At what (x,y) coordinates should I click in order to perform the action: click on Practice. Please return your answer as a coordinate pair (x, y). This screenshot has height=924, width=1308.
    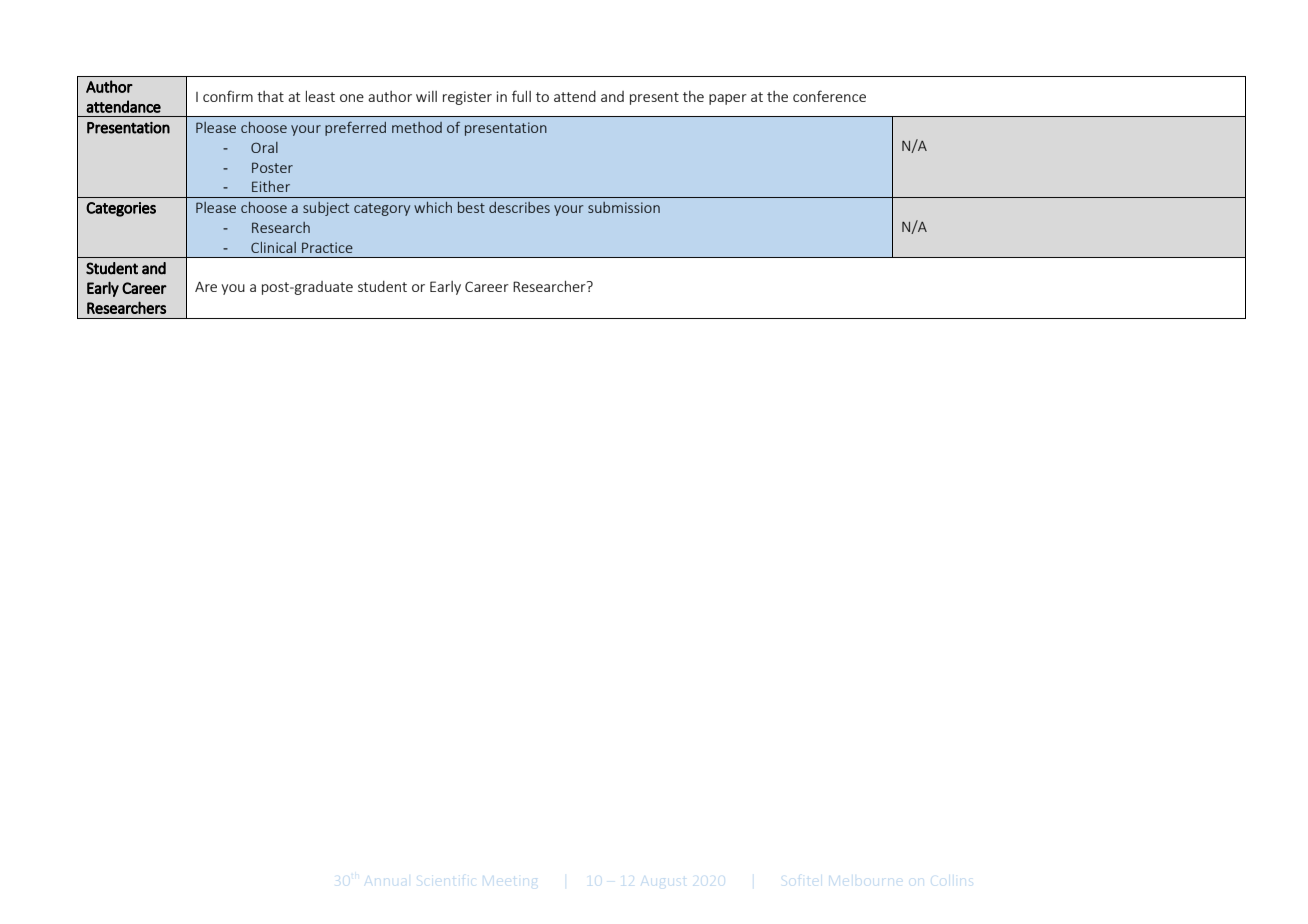
    Looking at the image, I should click on (327, 247).
